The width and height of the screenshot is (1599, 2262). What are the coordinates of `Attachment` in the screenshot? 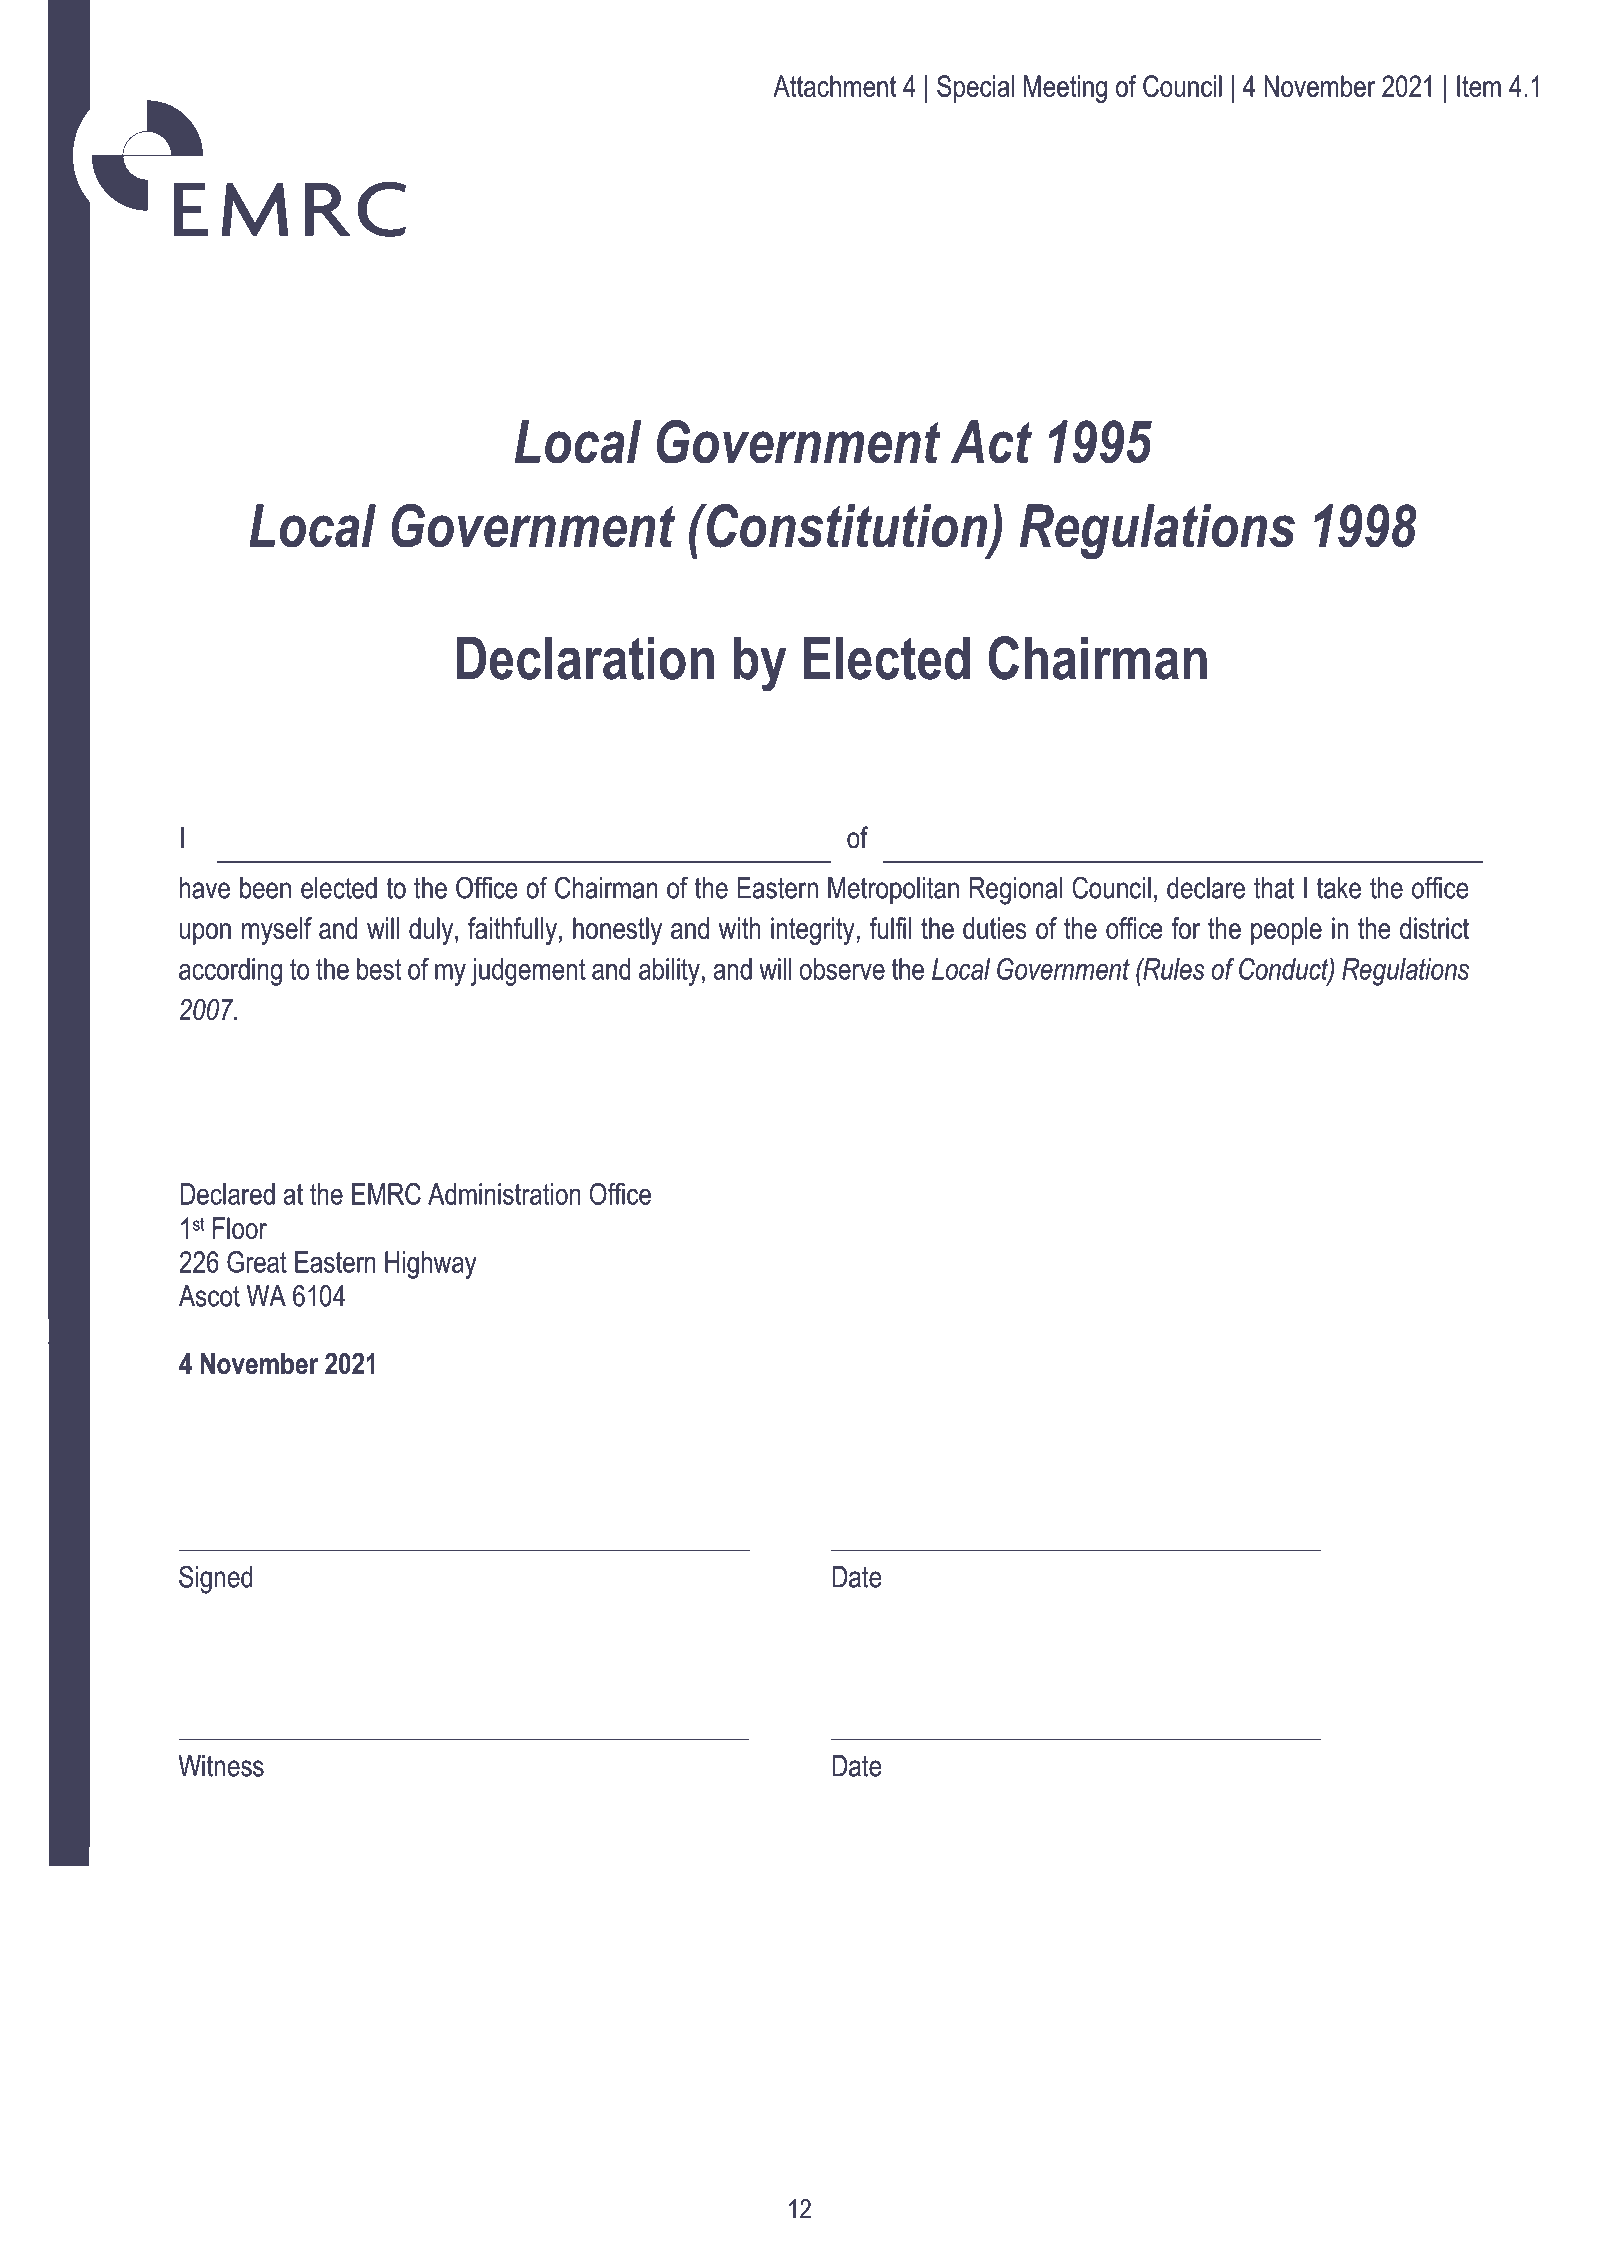 It's located at (834, 86).
